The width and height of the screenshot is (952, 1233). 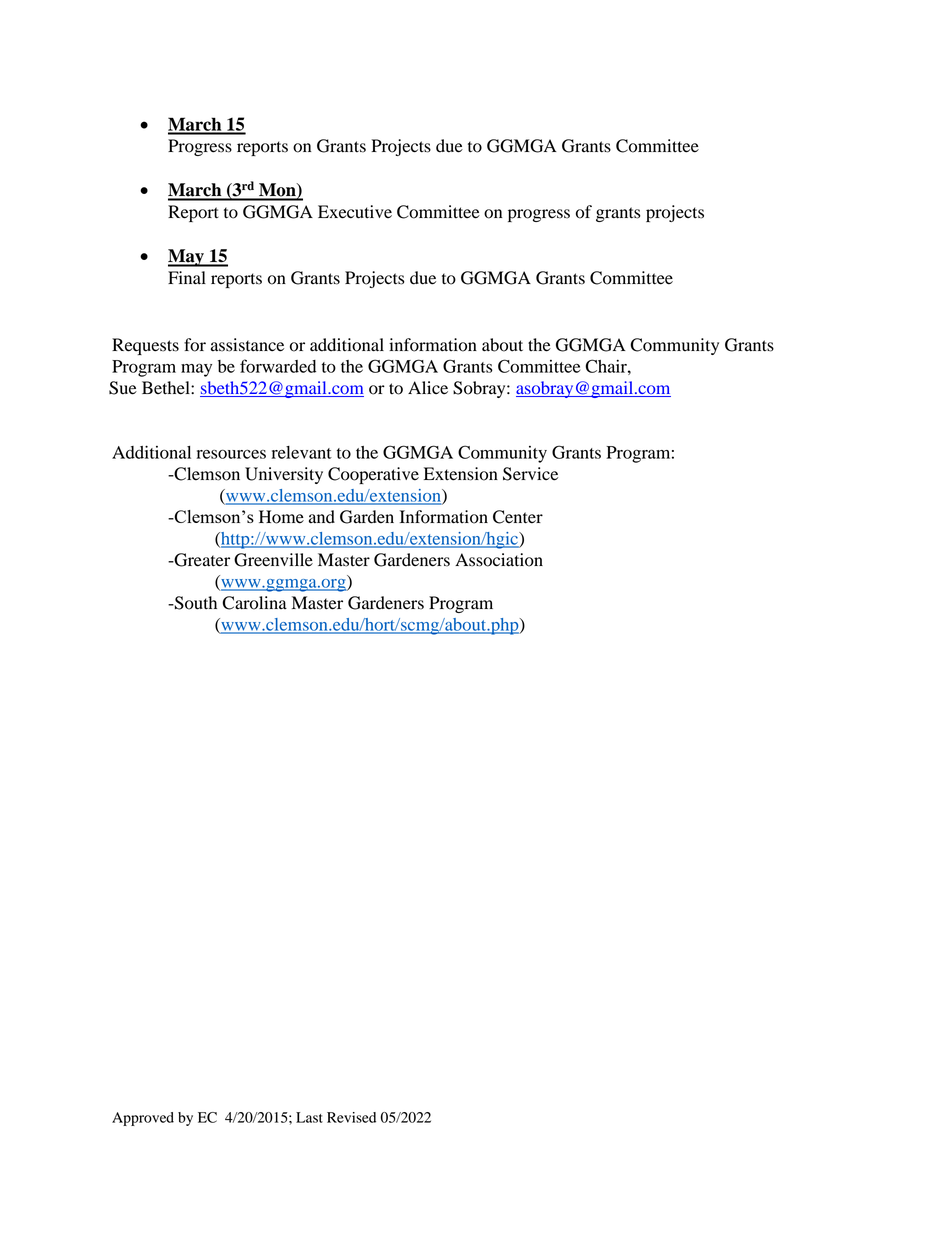 I want to click on Executive, so click(x=355, y=212).
